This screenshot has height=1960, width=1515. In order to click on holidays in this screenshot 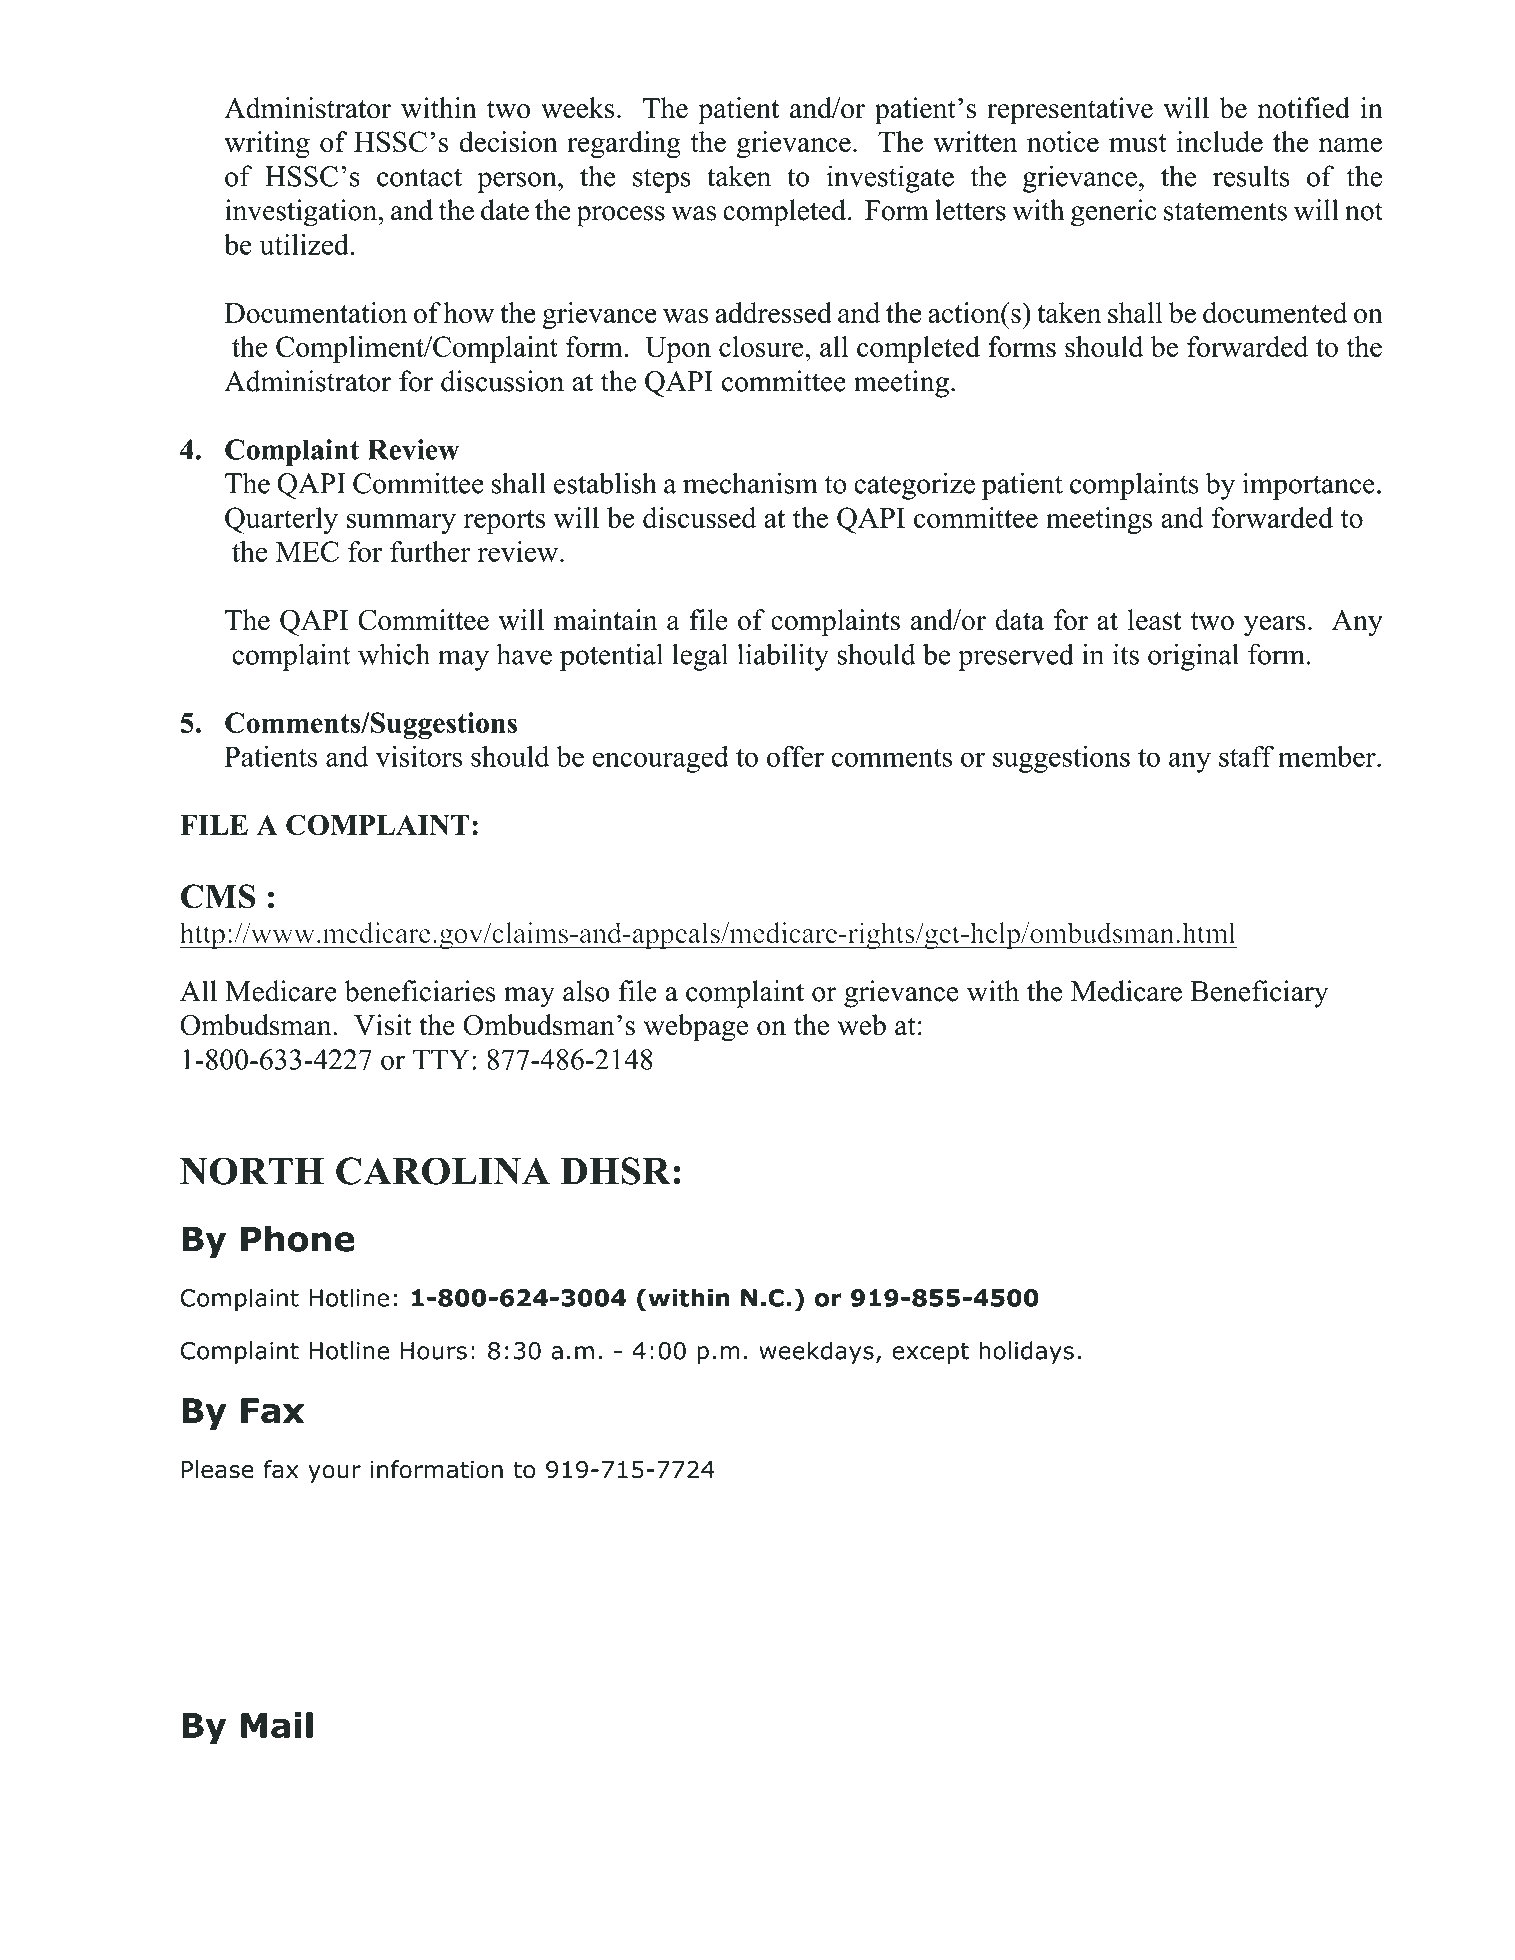, I will do `click(1026, 1352)`.
